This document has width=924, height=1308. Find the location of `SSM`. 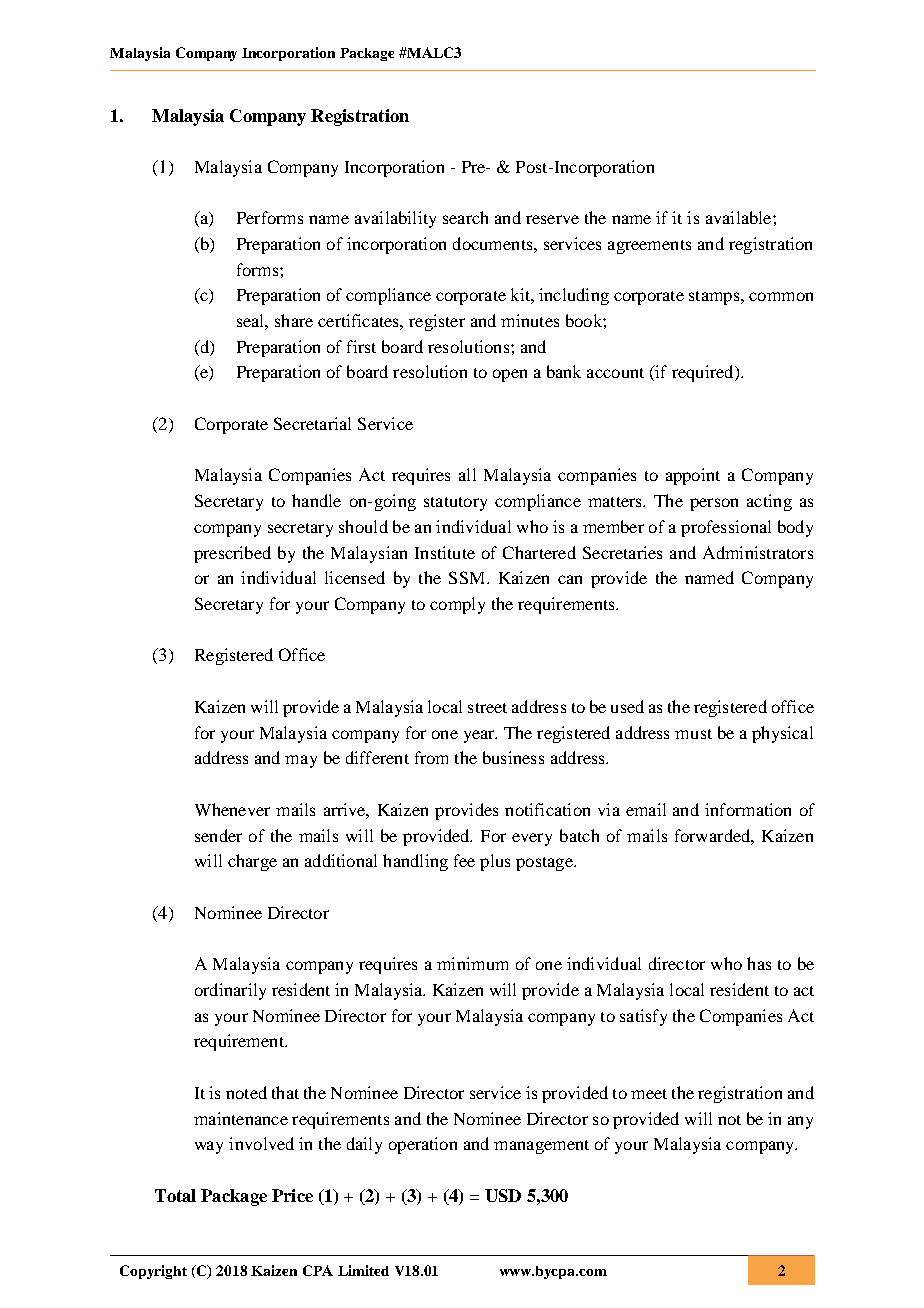

SSM is located at coordinates (468, 577).
